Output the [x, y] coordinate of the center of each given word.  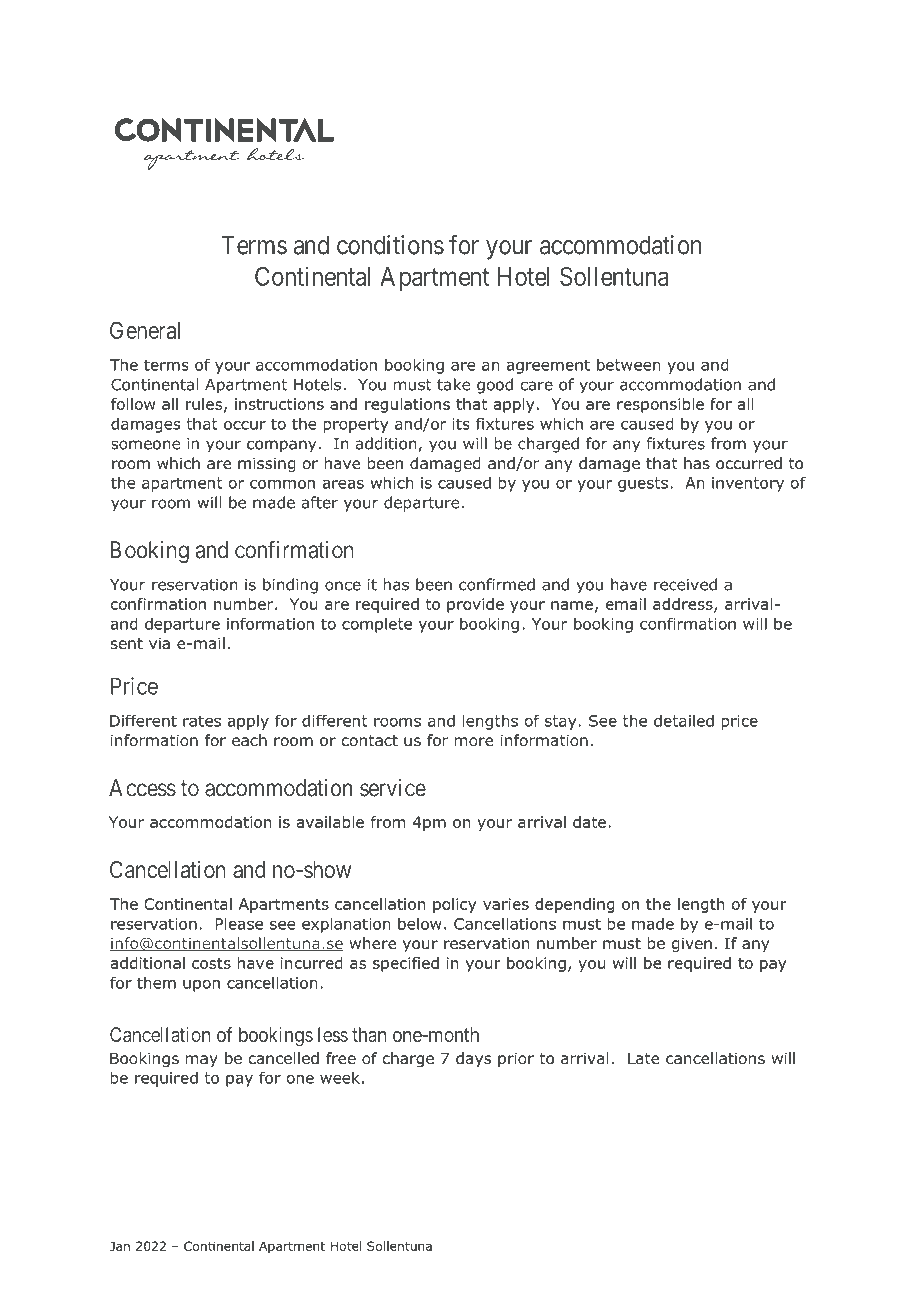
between [628, 364]
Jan [120, 1246]
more [474, 742]
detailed [684, 720]
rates [202, 721]
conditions [390, 245]
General [145, 330]
